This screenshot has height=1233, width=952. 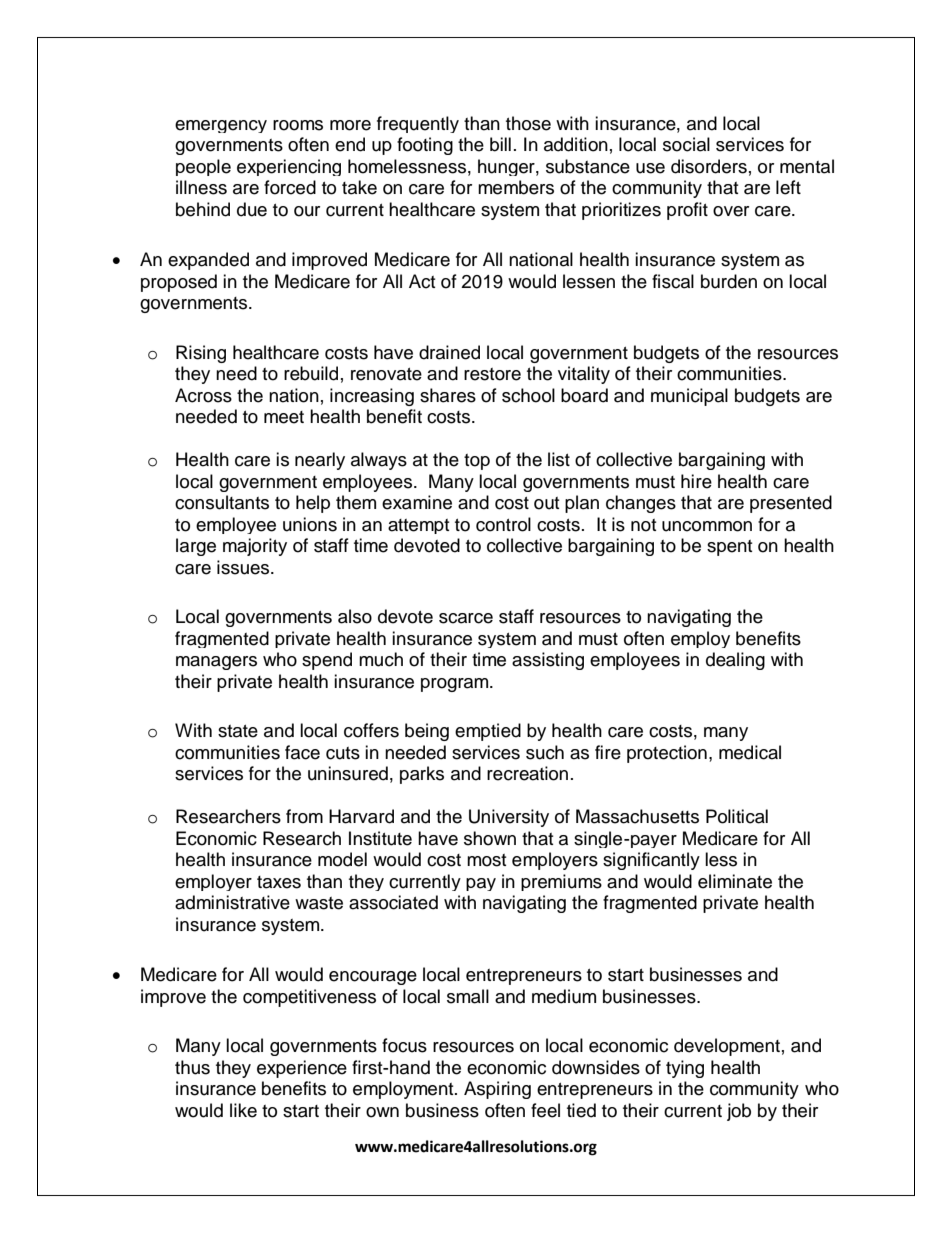 I want to click on issues, so click(x=244, y=567).
